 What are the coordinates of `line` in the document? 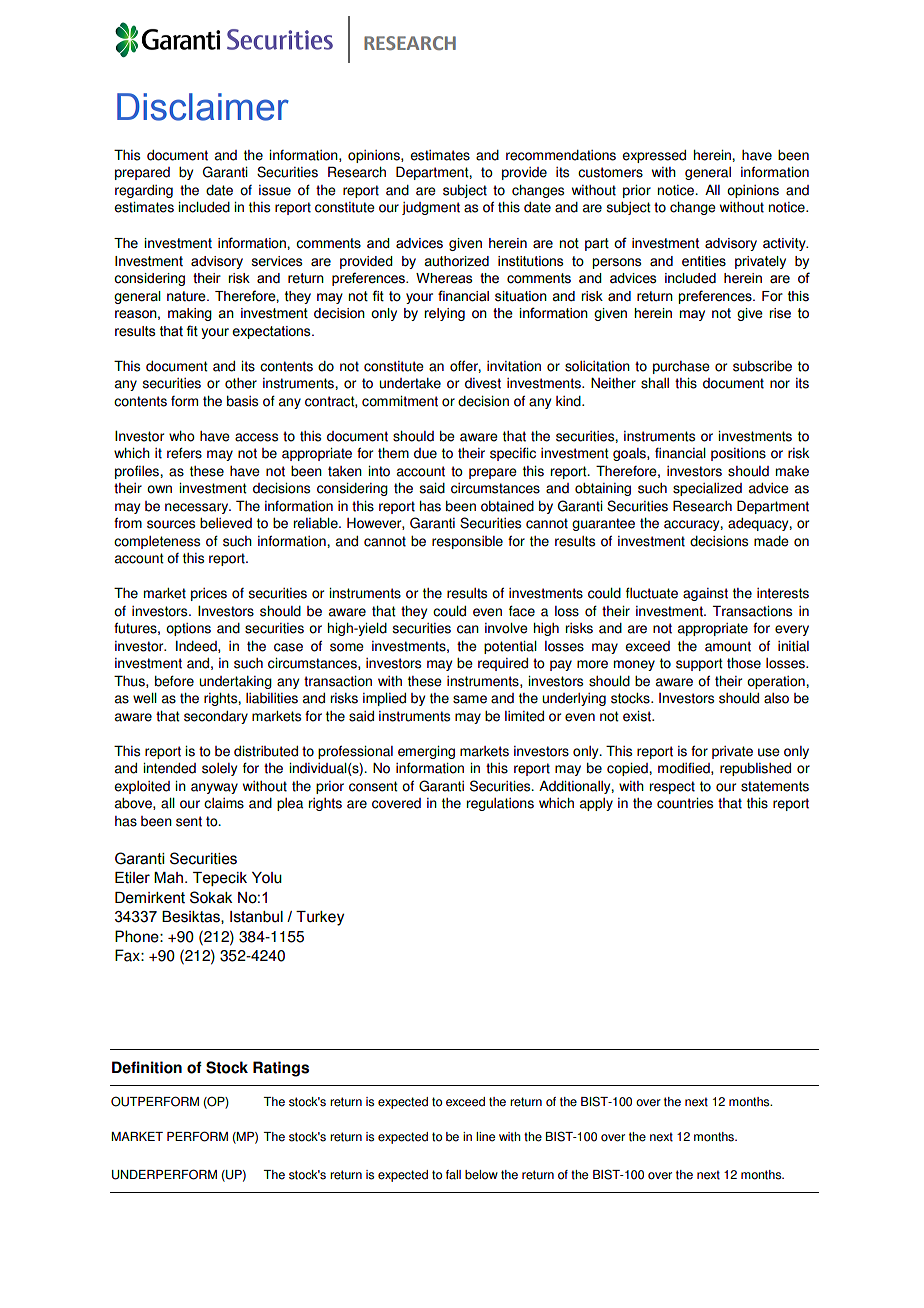 It's located at (485, 1137).
